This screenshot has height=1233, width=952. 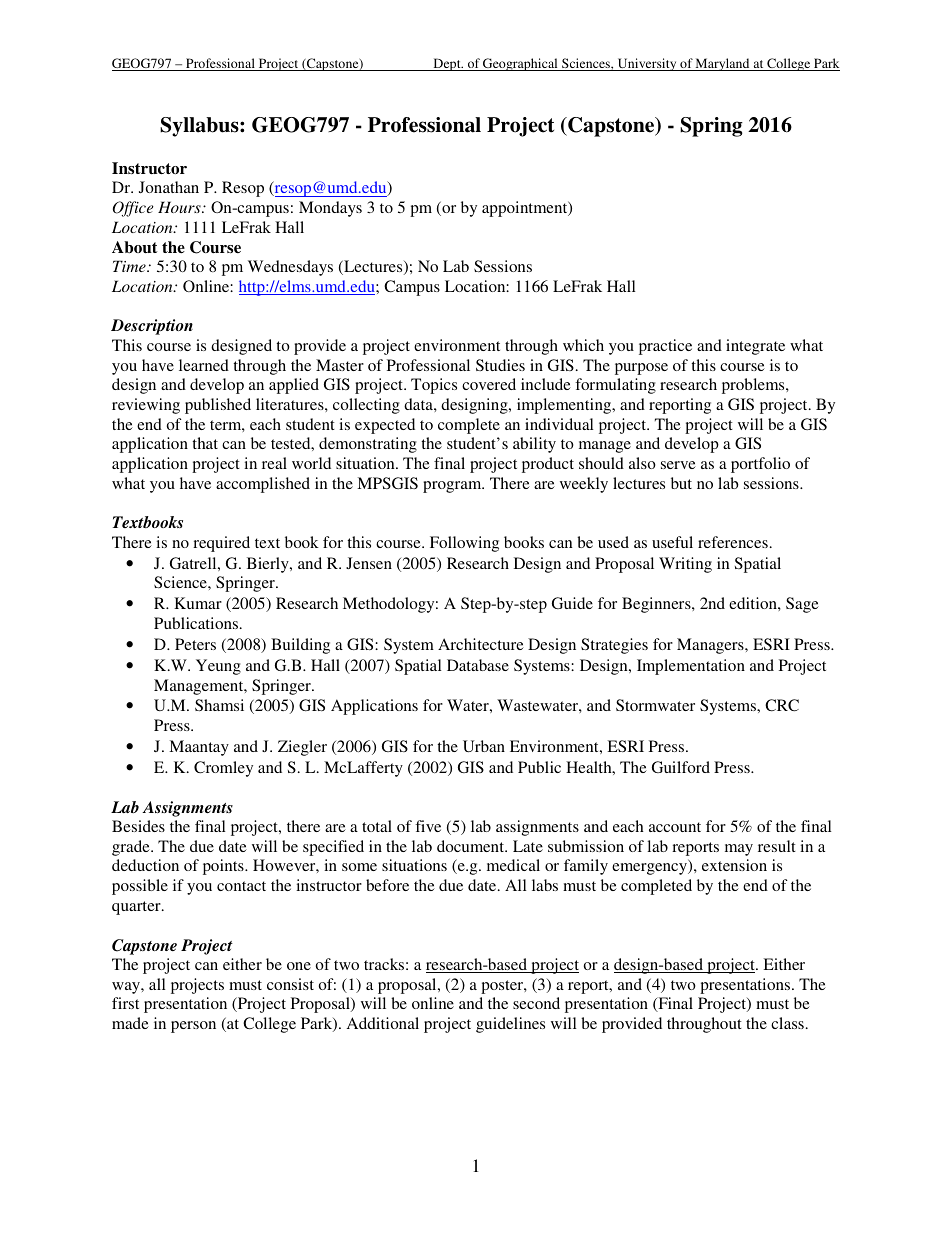 I want to click on Maryland, so click(x=723, y=64).
